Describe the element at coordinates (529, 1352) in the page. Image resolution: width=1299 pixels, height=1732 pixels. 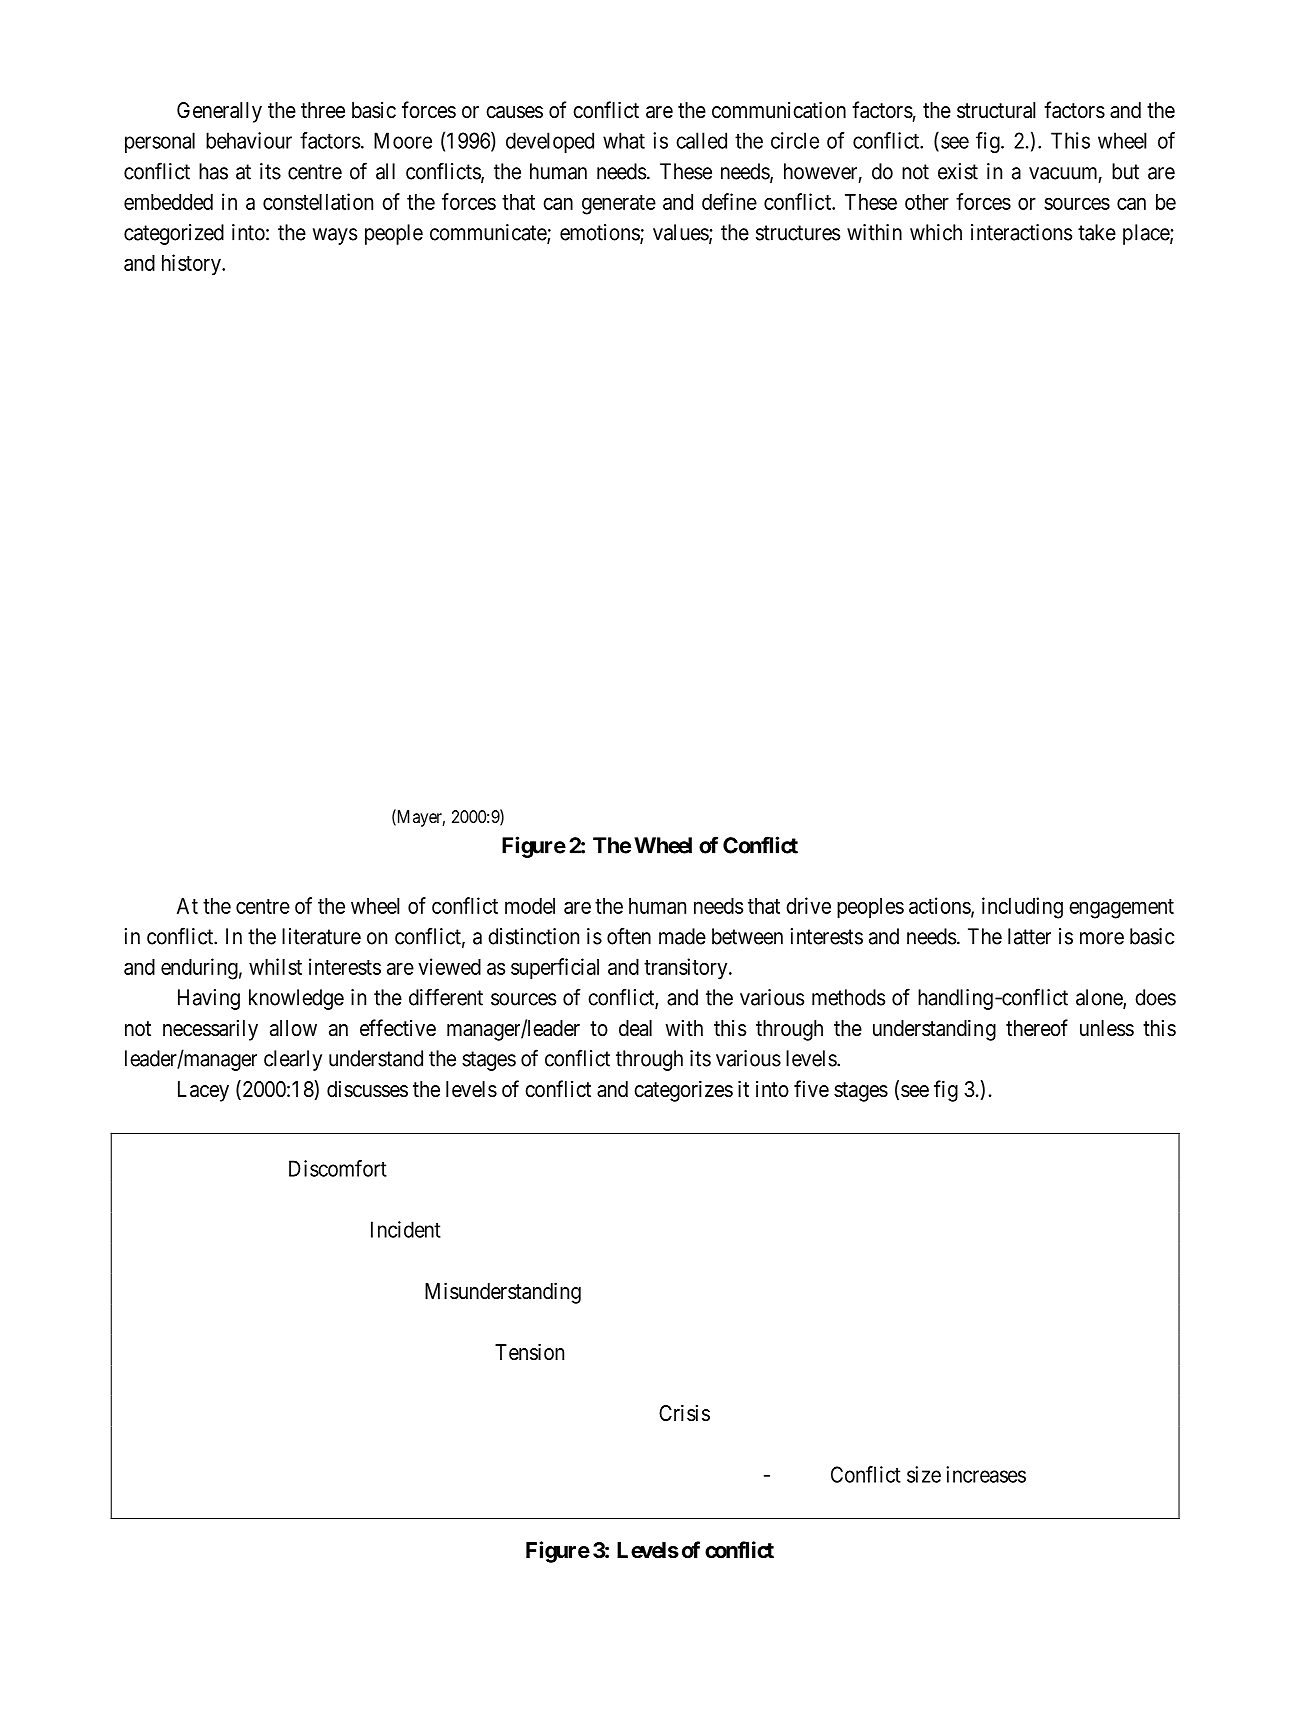
I see `Tension` at that location.
